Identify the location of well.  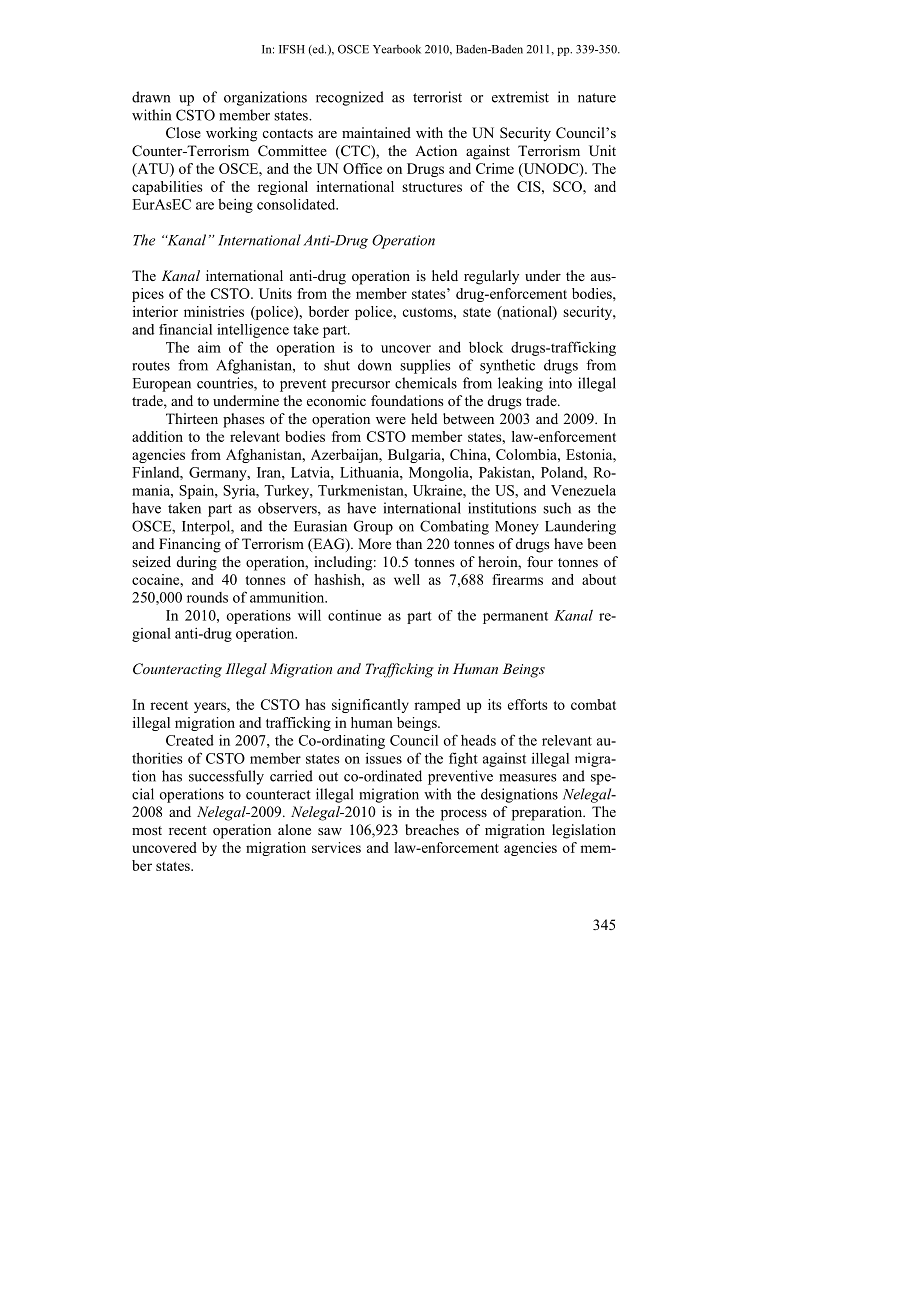
(407, 579).
